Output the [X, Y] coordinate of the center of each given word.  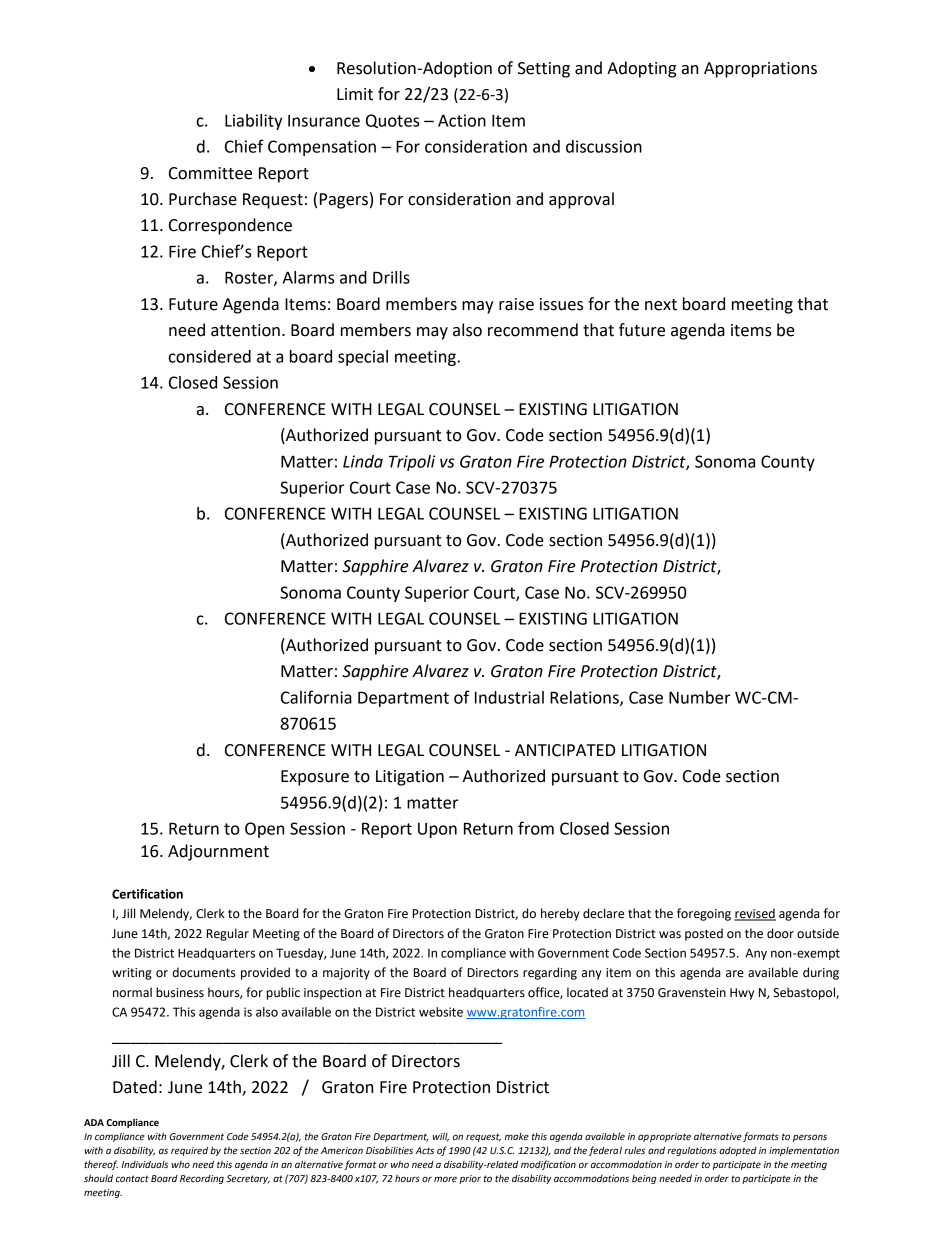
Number [699, 697]
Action [462, 120]
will [440, 1137]
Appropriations [760, 70]
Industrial [509, 697]
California [316, 697]
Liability [254, 122]
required [189, 1151]
